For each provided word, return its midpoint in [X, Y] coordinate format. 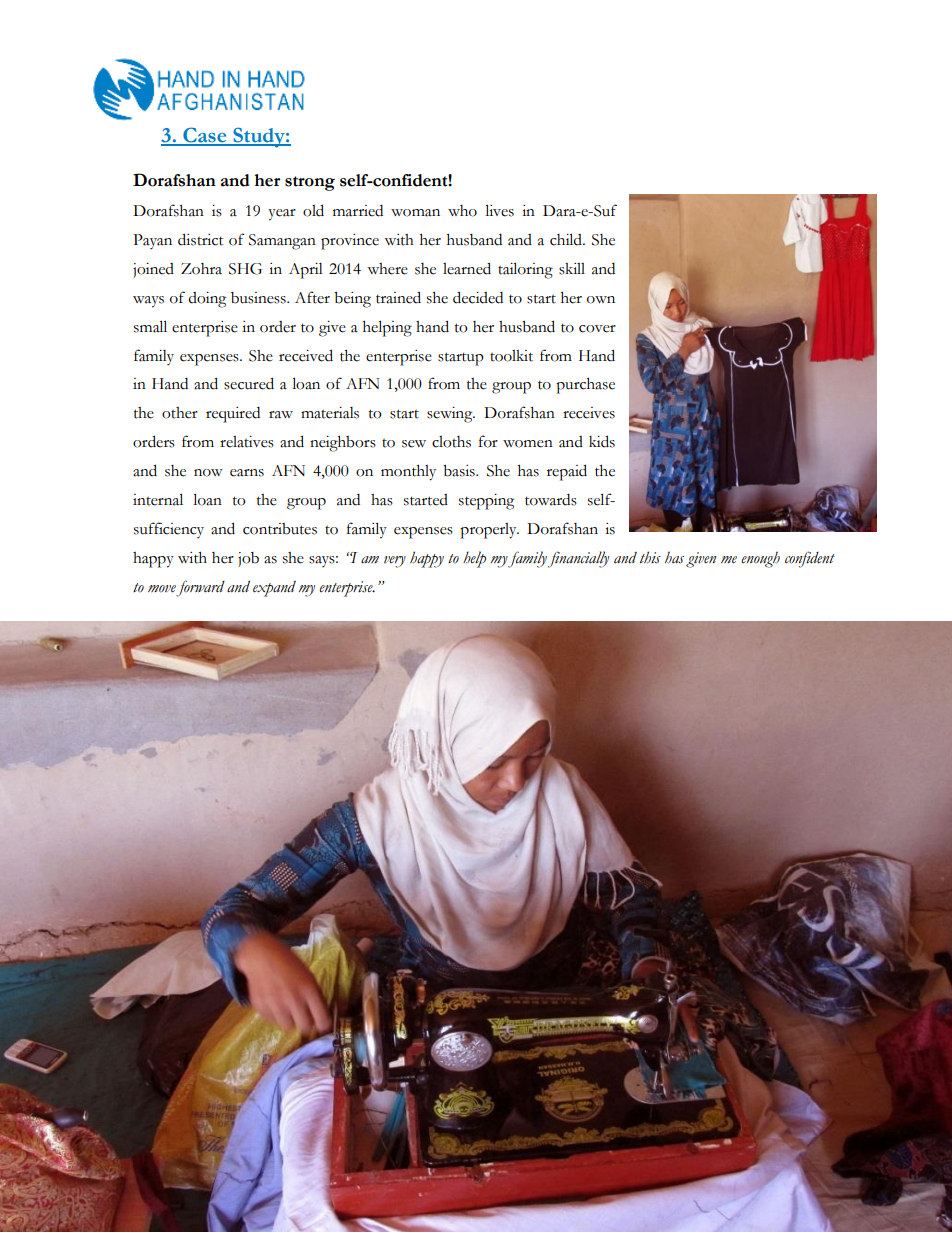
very [395, 562]
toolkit [511, 356]
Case [205, 136]
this [650, 557]
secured [249, 383]
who [462, 211]
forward [200, 588]
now [208, 473]
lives [499, 210]
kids [602, 441]
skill [572, 269]
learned [467, 268]
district [201, 239]
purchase [585, 386]
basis [460, 471]
